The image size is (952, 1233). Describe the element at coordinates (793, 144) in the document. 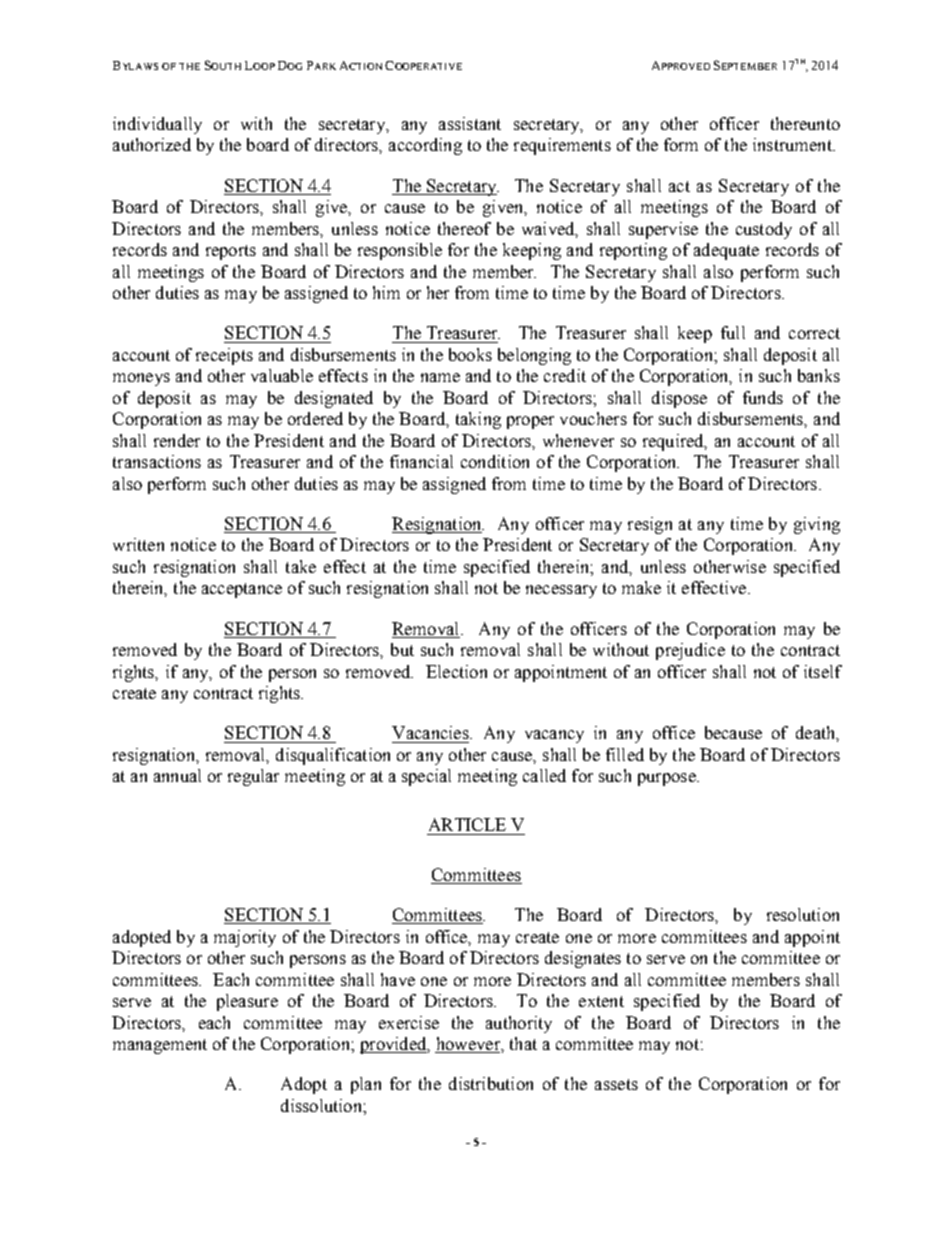

I see `instrument` at that location.
